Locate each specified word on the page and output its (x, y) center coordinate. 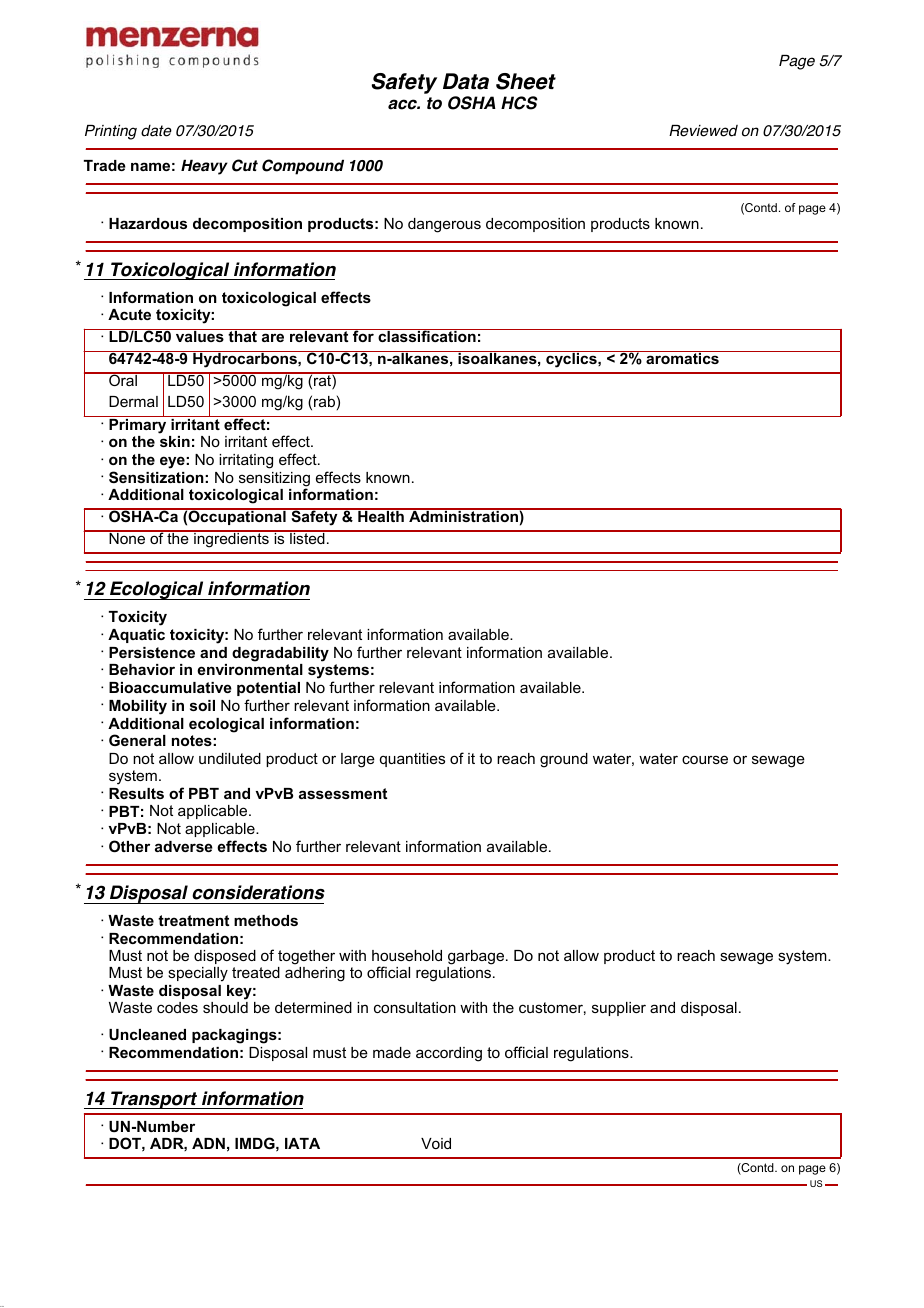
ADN (208, 1143)
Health (381, 515)
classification (427, 335)
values (200, 335)
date (156, 131)
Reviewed (703, 131)
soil (202, 705)
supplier (619, 1009)
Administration (463, 515)
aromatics (682, 357)
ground (564, 760)
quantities (412, 760)
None (127, 537)
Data (466, 81)
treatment (193, 920)
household (407, 955)
